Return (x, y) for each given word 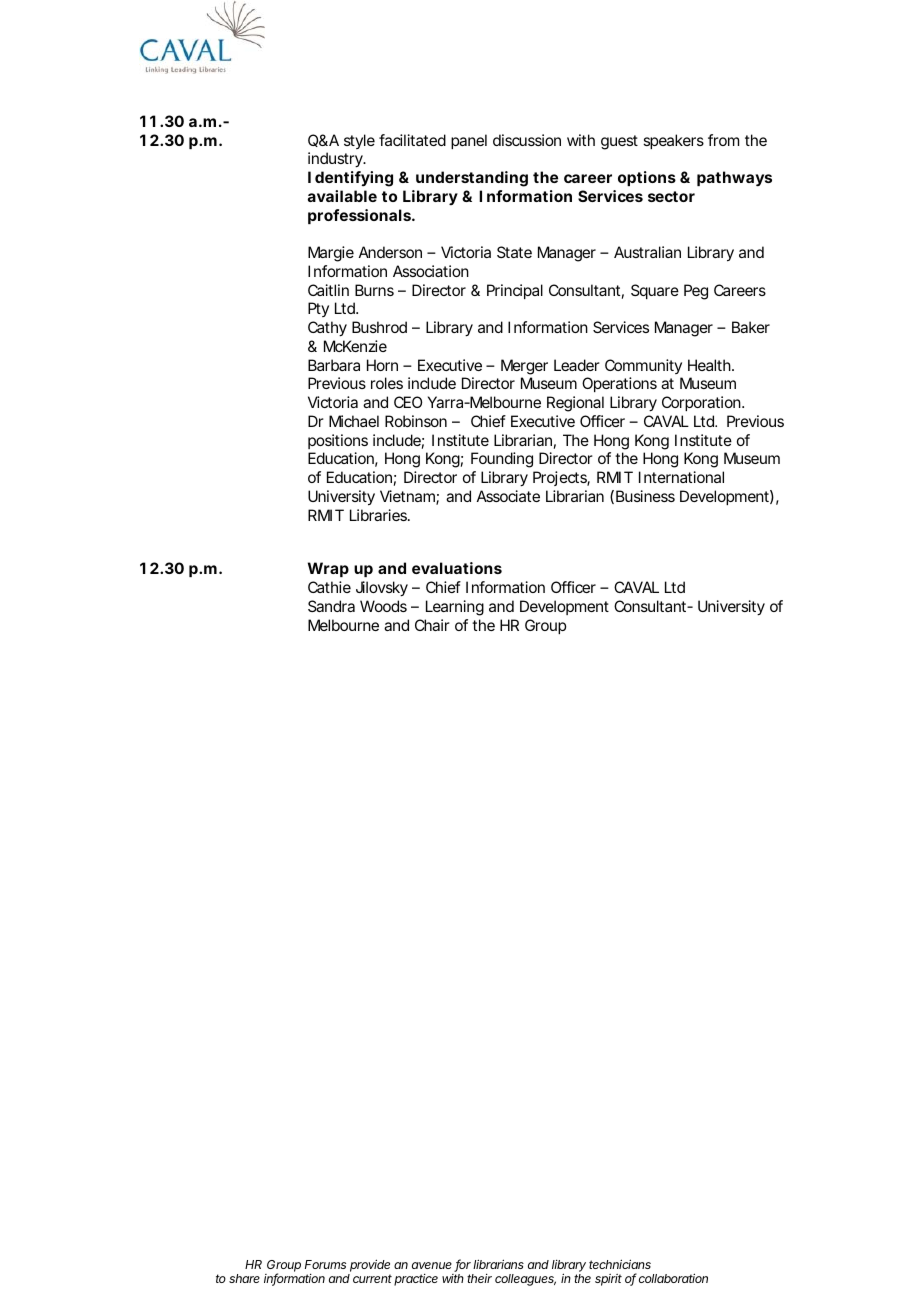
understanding (472, 179)
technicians (620, 1264)
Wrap (328, 569)
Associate (508, 496)
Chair (432, 625)
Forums (325, 1264)
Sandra (331, 606)
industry (336, 160)
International (681, 477)
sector (671, 196)
